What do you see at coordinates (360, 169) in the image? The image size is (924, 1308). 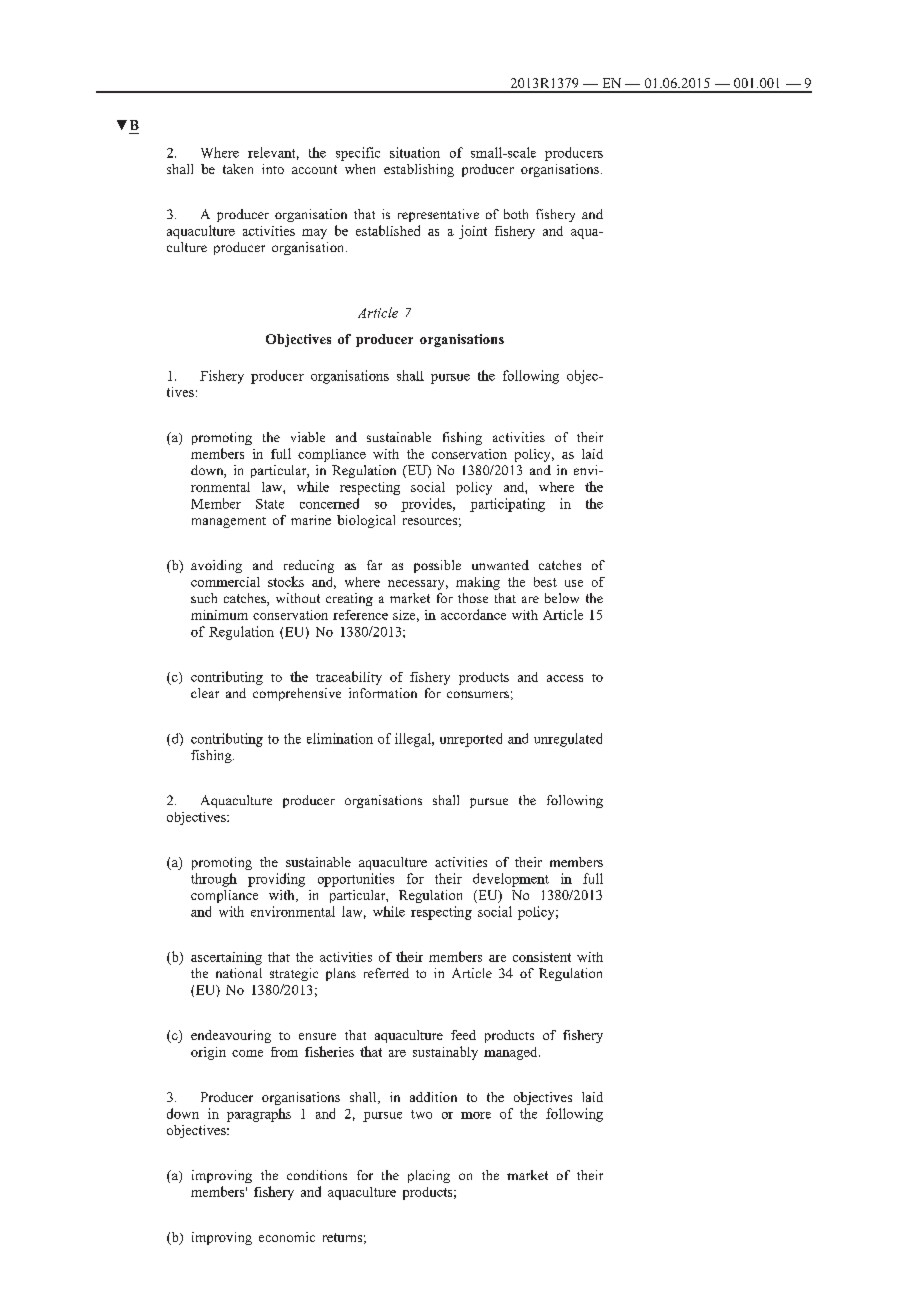 I see `when` at bounding box center [360, 169].
